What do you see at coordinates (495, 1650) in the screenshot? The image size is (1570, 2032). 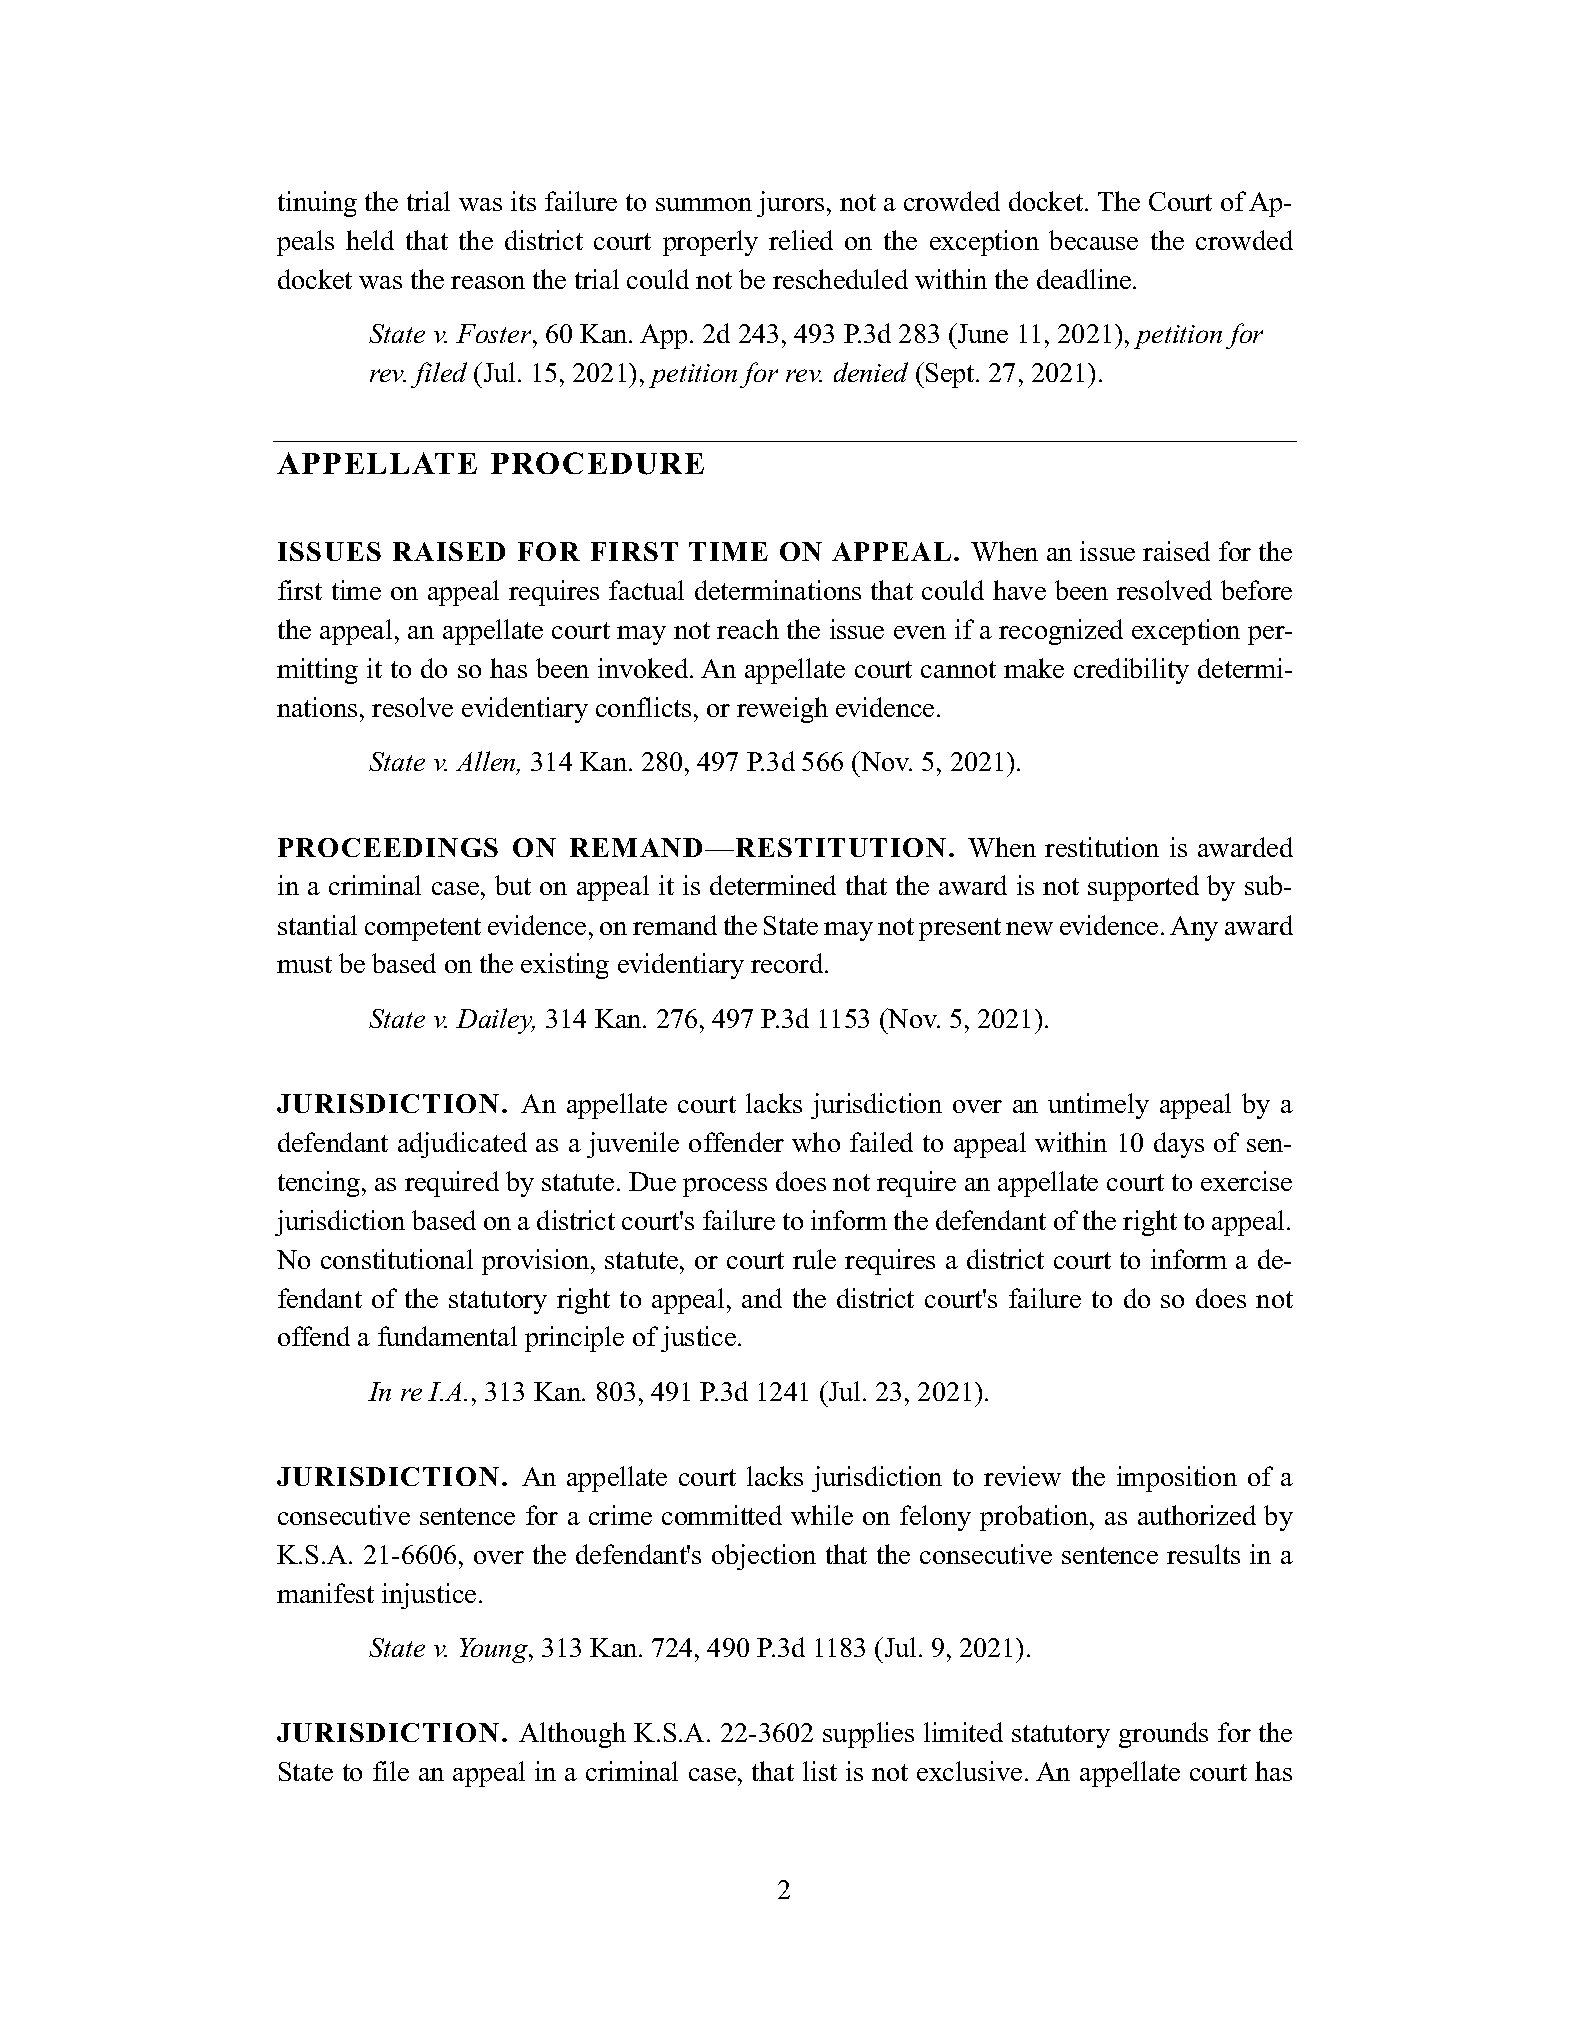 I see `Young` at bounding box center [495, 1650].
